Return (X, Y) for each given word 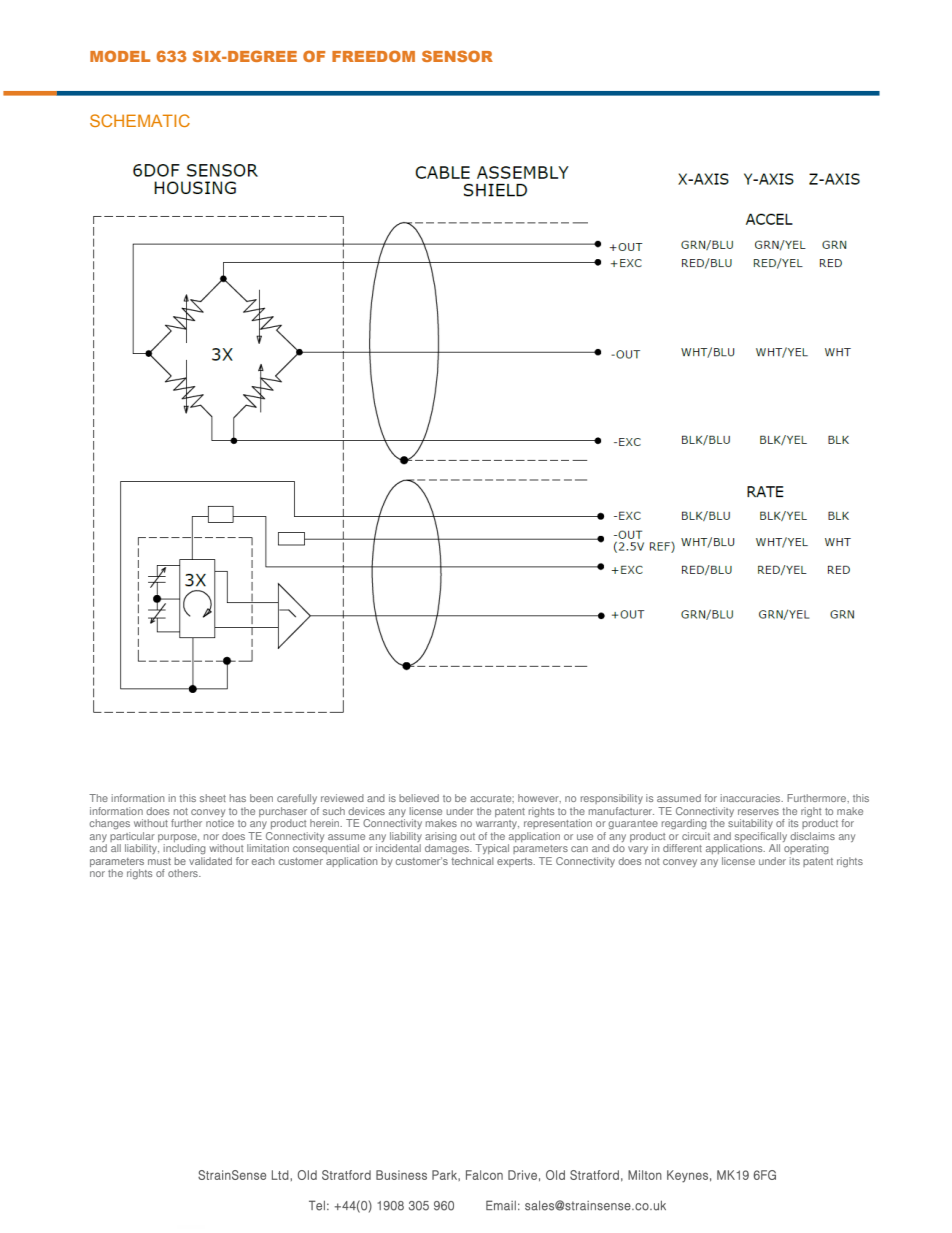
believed (419, 798)
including (185, 849)
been (261, 798)
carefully (297, 799)
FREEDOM (373, 56)
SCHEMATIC (140, 120)
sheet (213, 798)
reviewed (342, 798)
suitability (750, 824)
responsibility (612, 799)
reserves (758, 812)
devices (366, 811)
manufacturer (621, 811)
